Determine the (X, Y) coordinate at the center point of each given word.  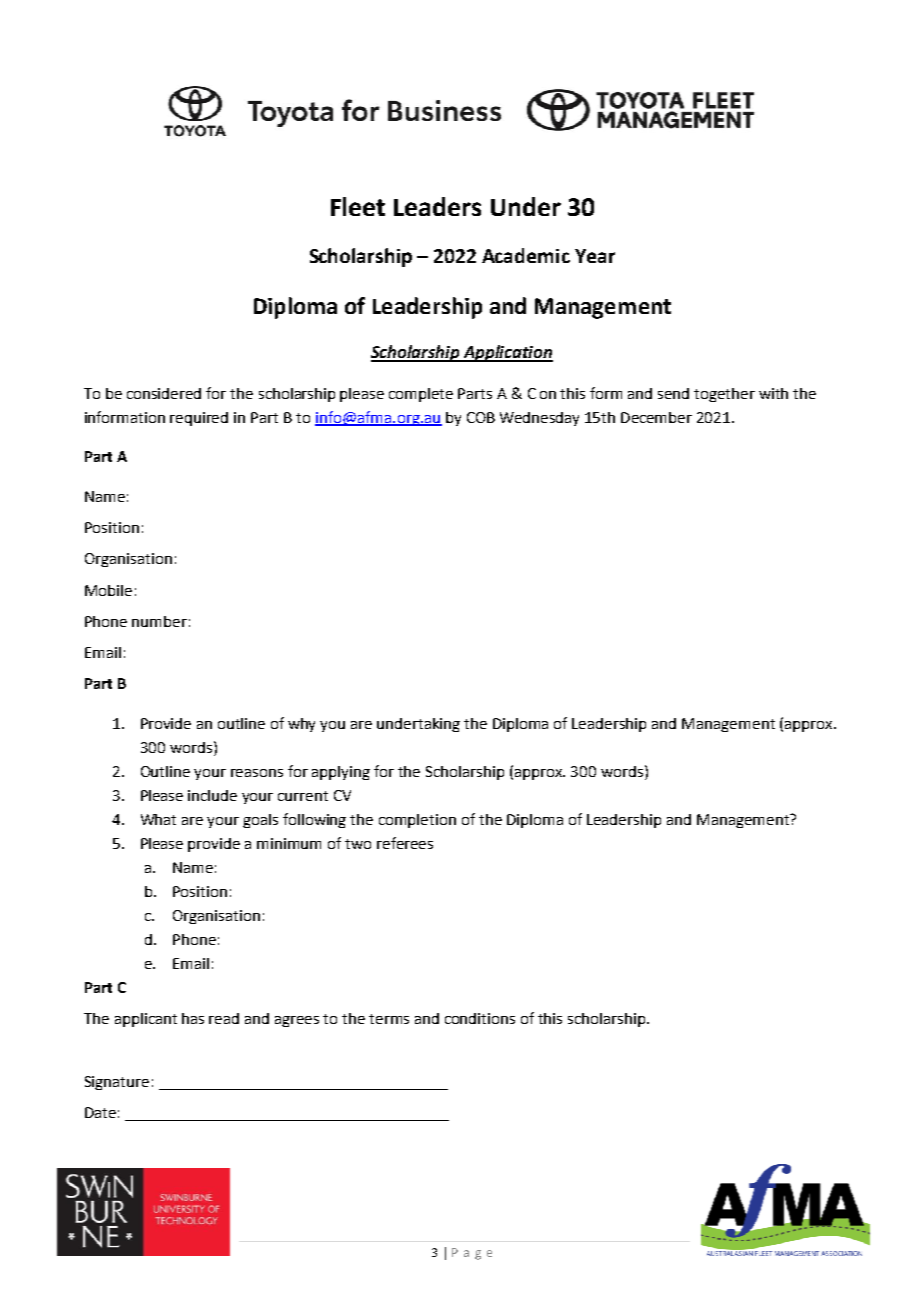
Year (595, 256)
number (159, 621)
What (158, 819)
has (193, 1018)
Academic (526, 255)
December (656, 417)
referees (405, 843)
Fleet (358, 206)
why (301, 725)
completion (417, 821)
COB (481, 417)
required (199, 419)
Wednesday (539, 419)
